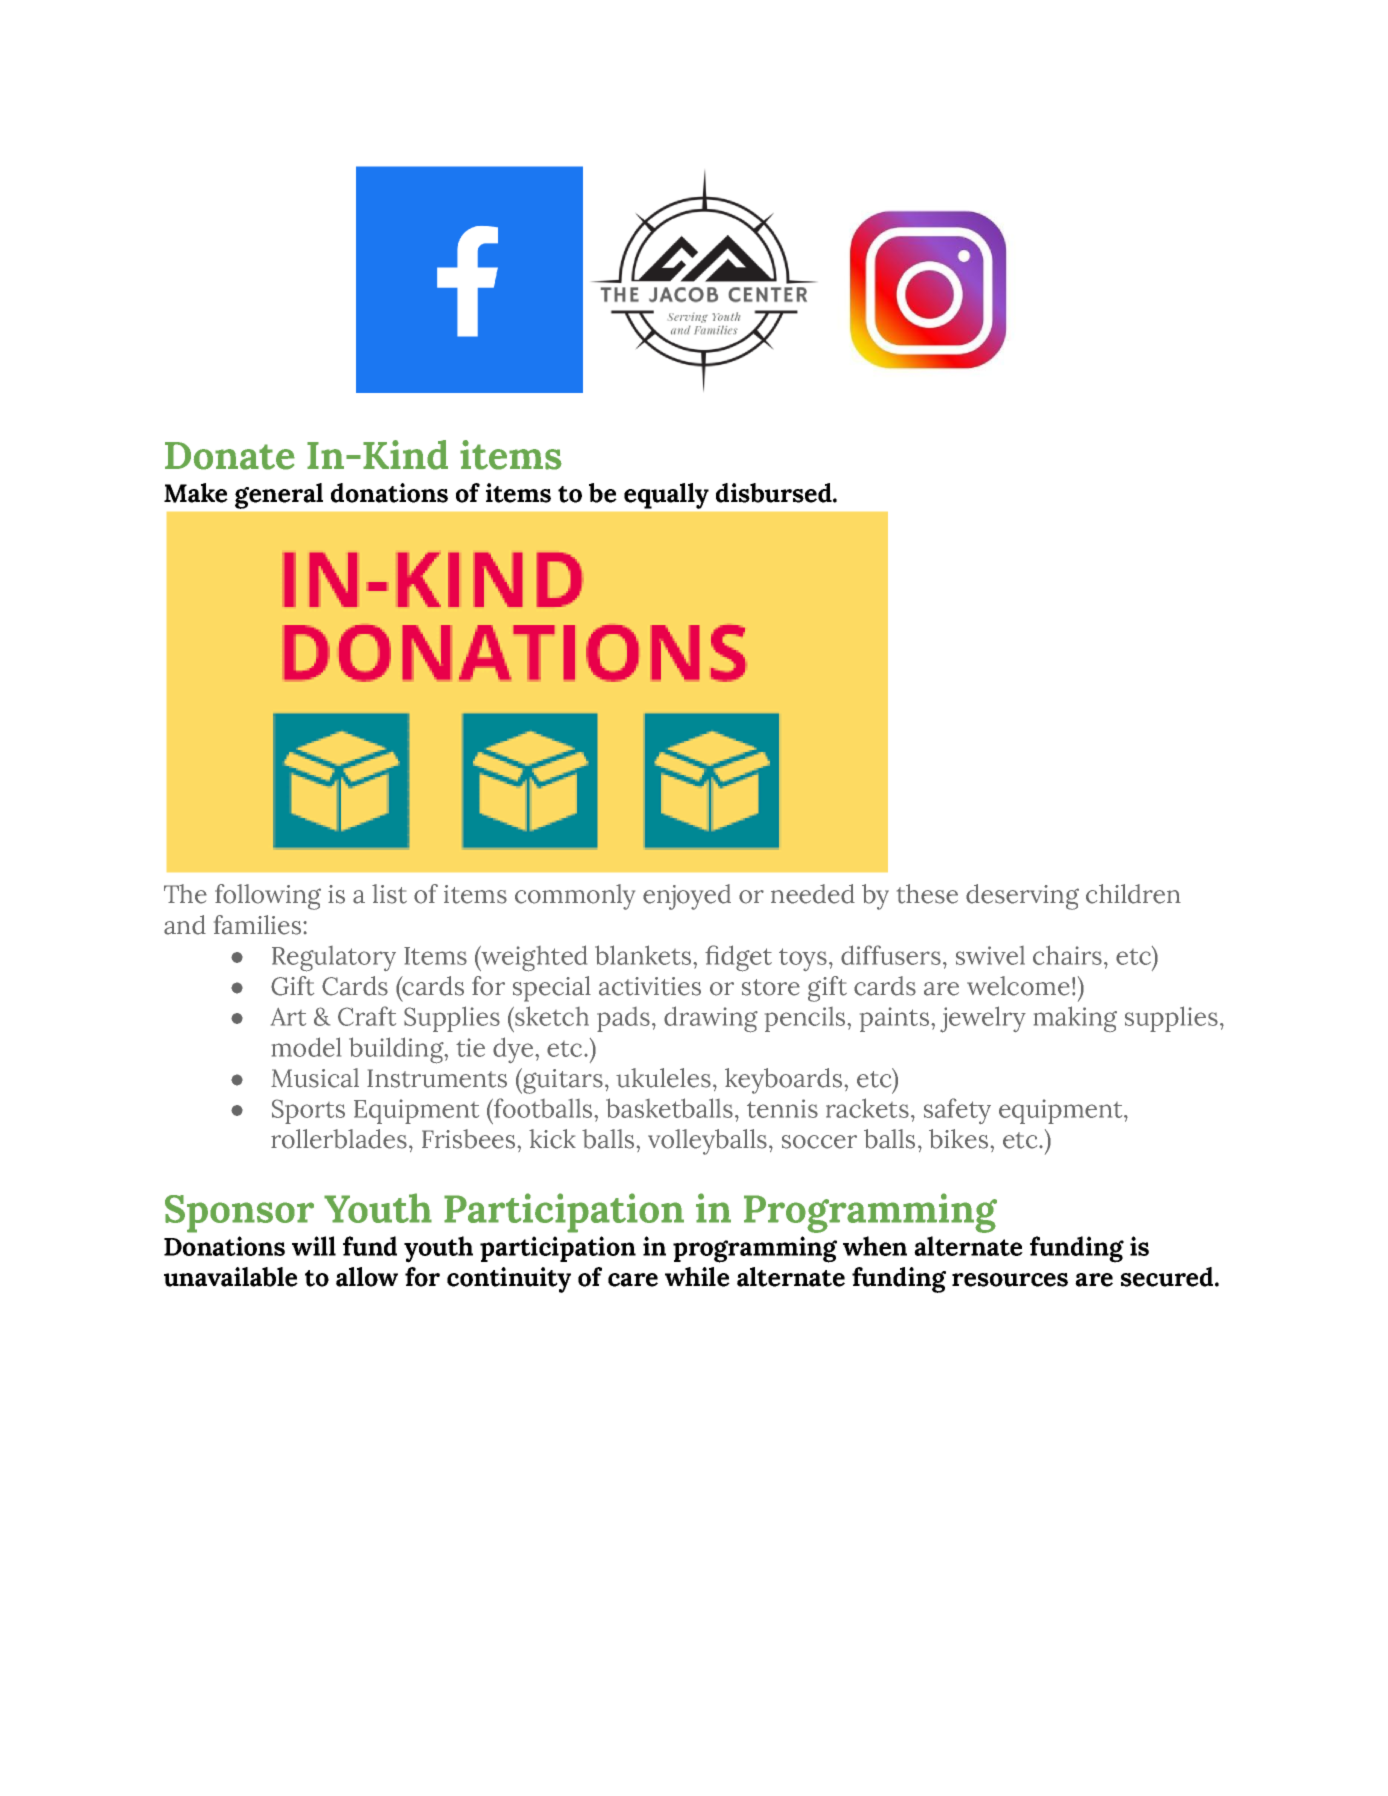  Describe the element at coordinates (196, 493) in the image. I see `Make` at that location.
